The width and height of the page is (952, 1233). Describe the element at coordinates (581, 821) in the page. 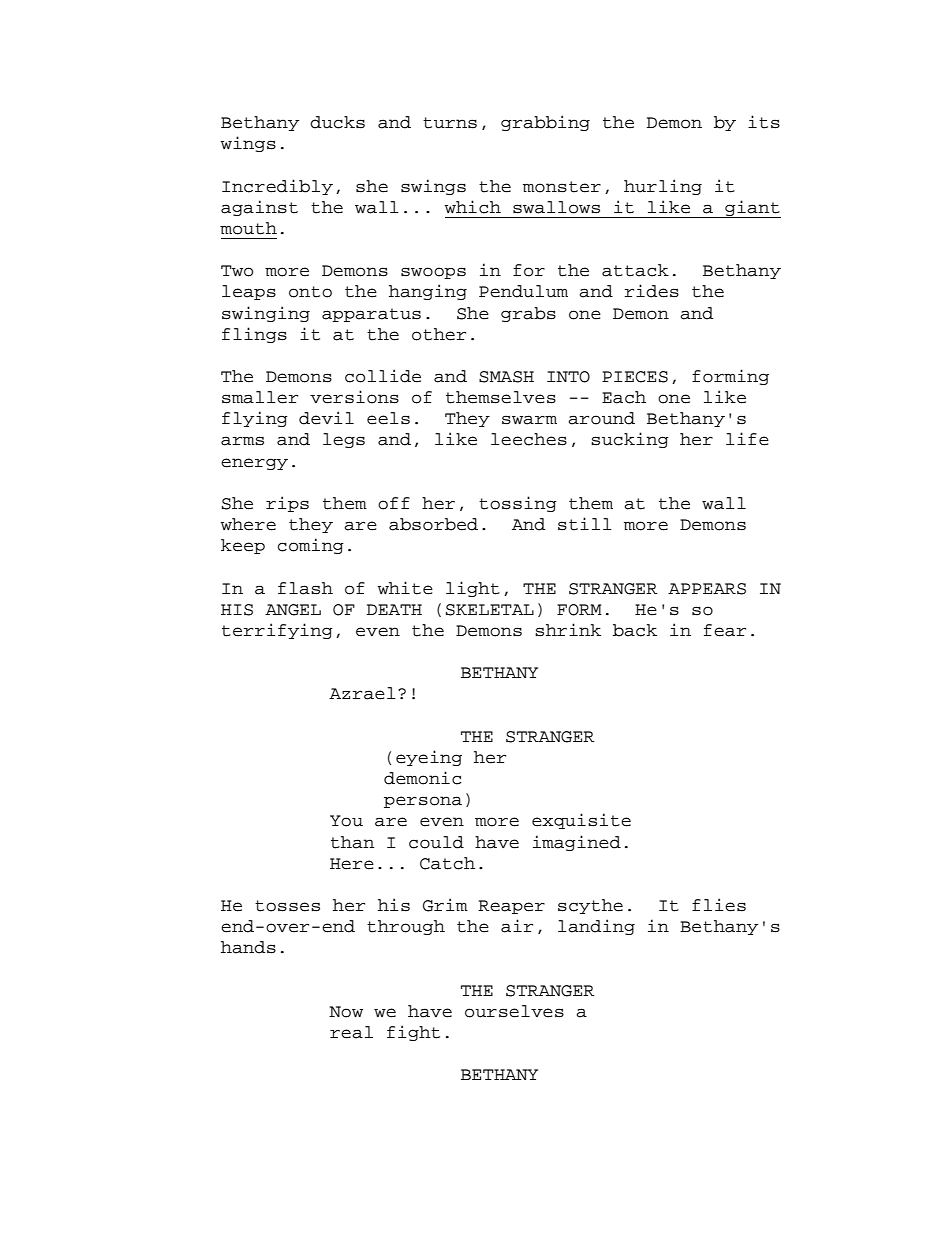

I see `exquisite` at that location.
